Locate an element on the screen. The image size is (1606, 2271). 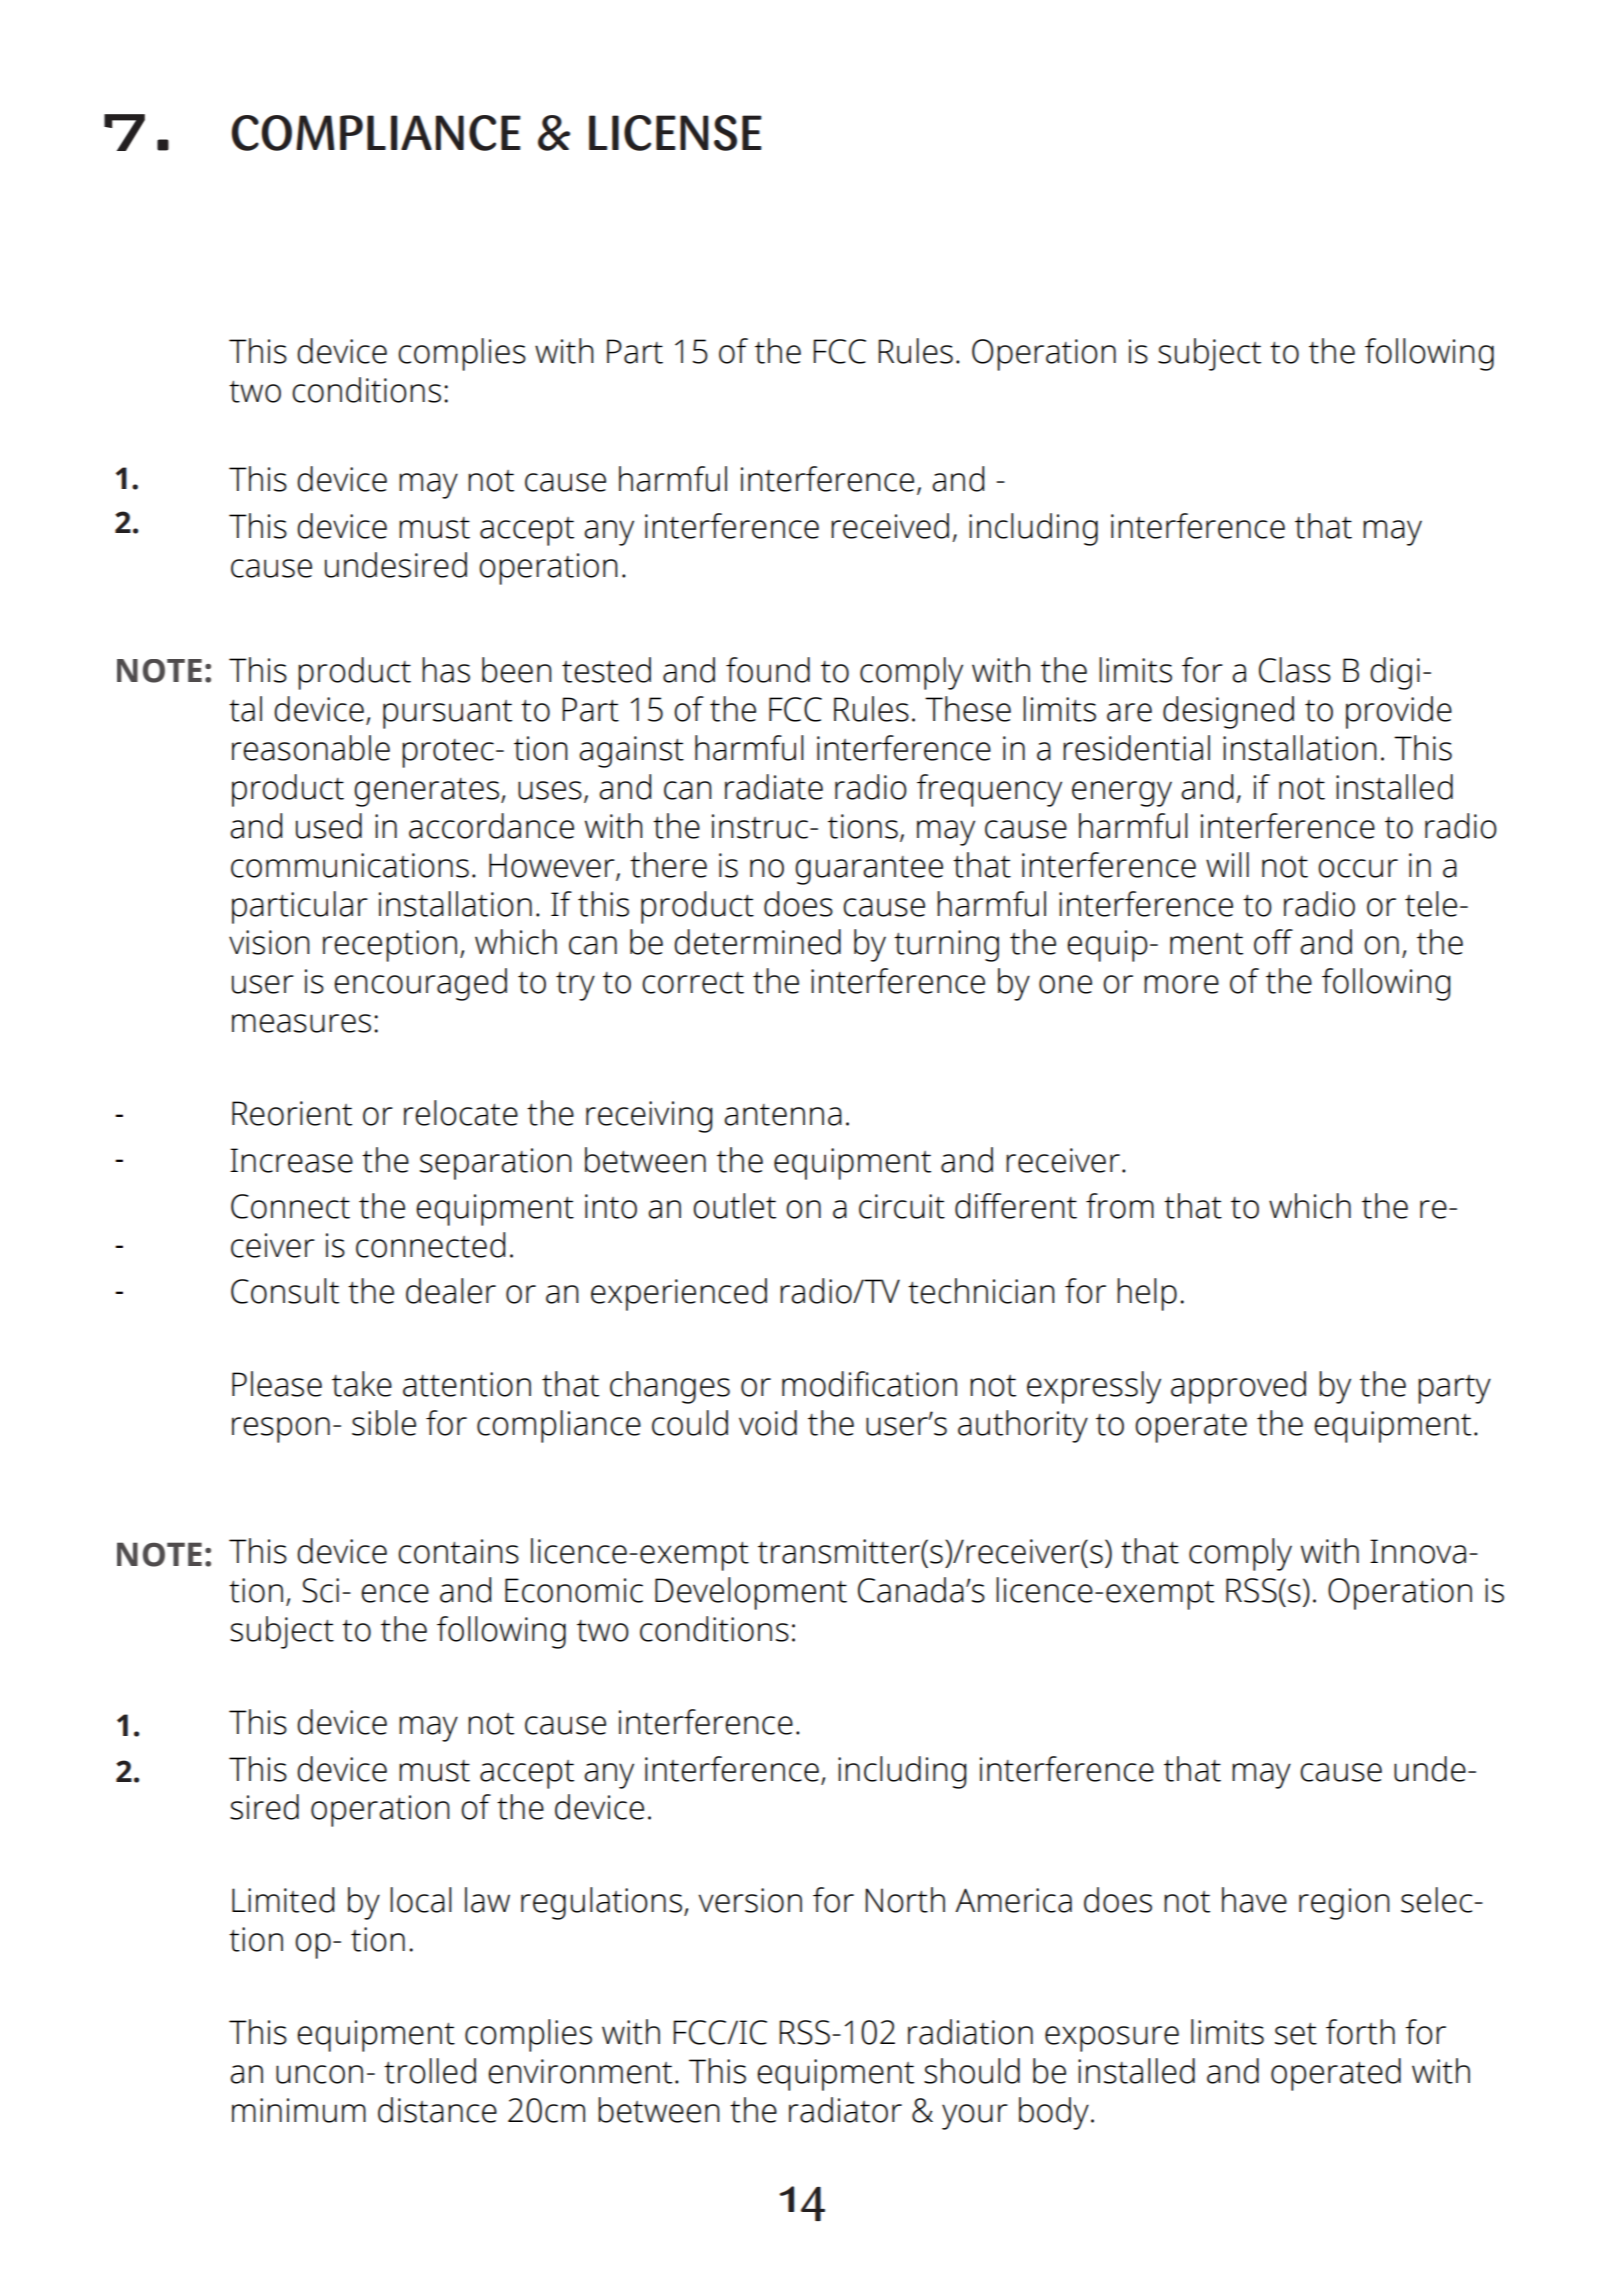
approved is located at coordinates (1238, 1387).
